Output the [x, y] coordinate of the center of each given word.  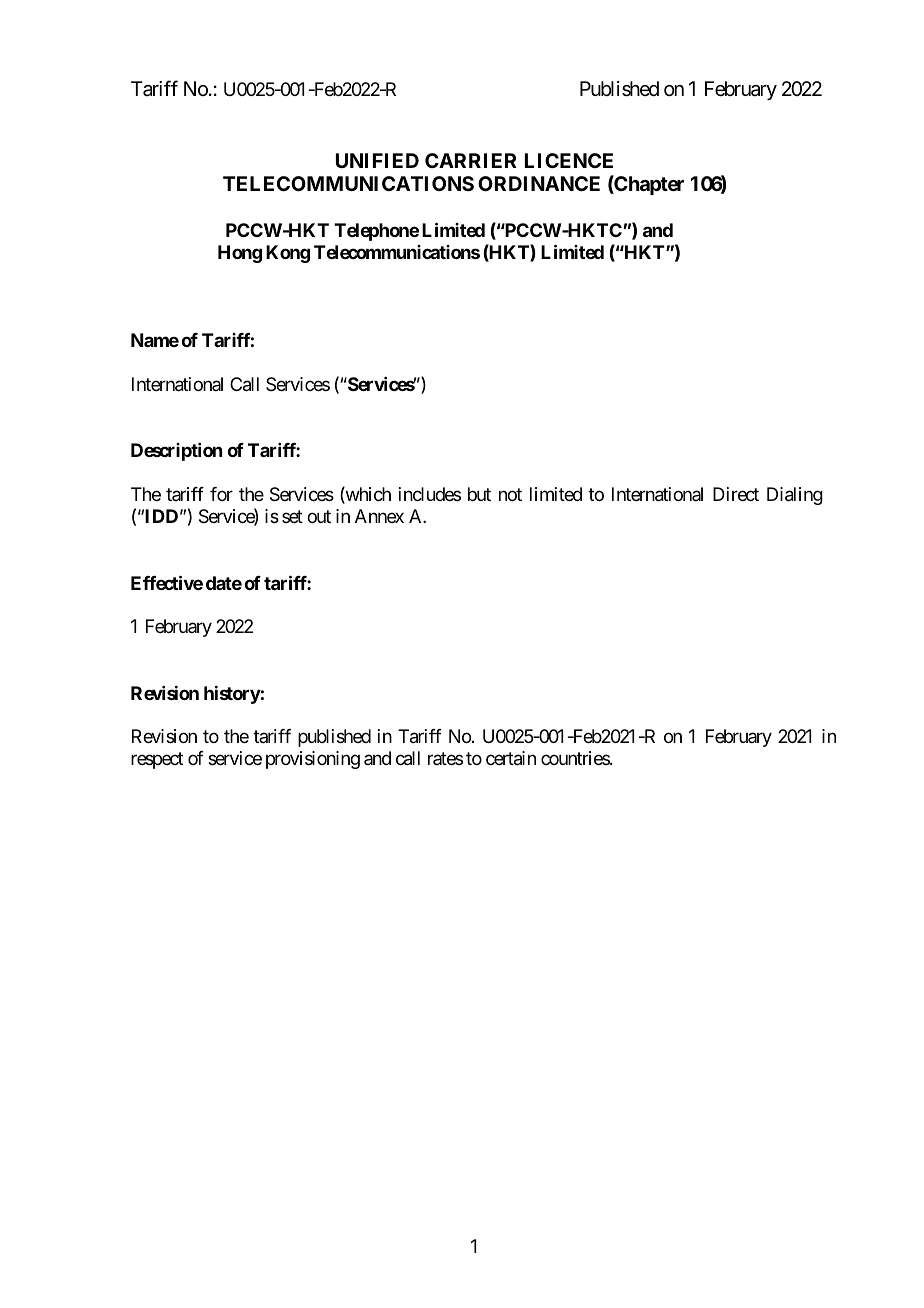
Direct [736, 494]
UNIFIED [377, 160]
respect [157, 761]
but [479, 494]
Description [176, 452]
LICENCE [569, 160]
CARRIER [471, 160]
